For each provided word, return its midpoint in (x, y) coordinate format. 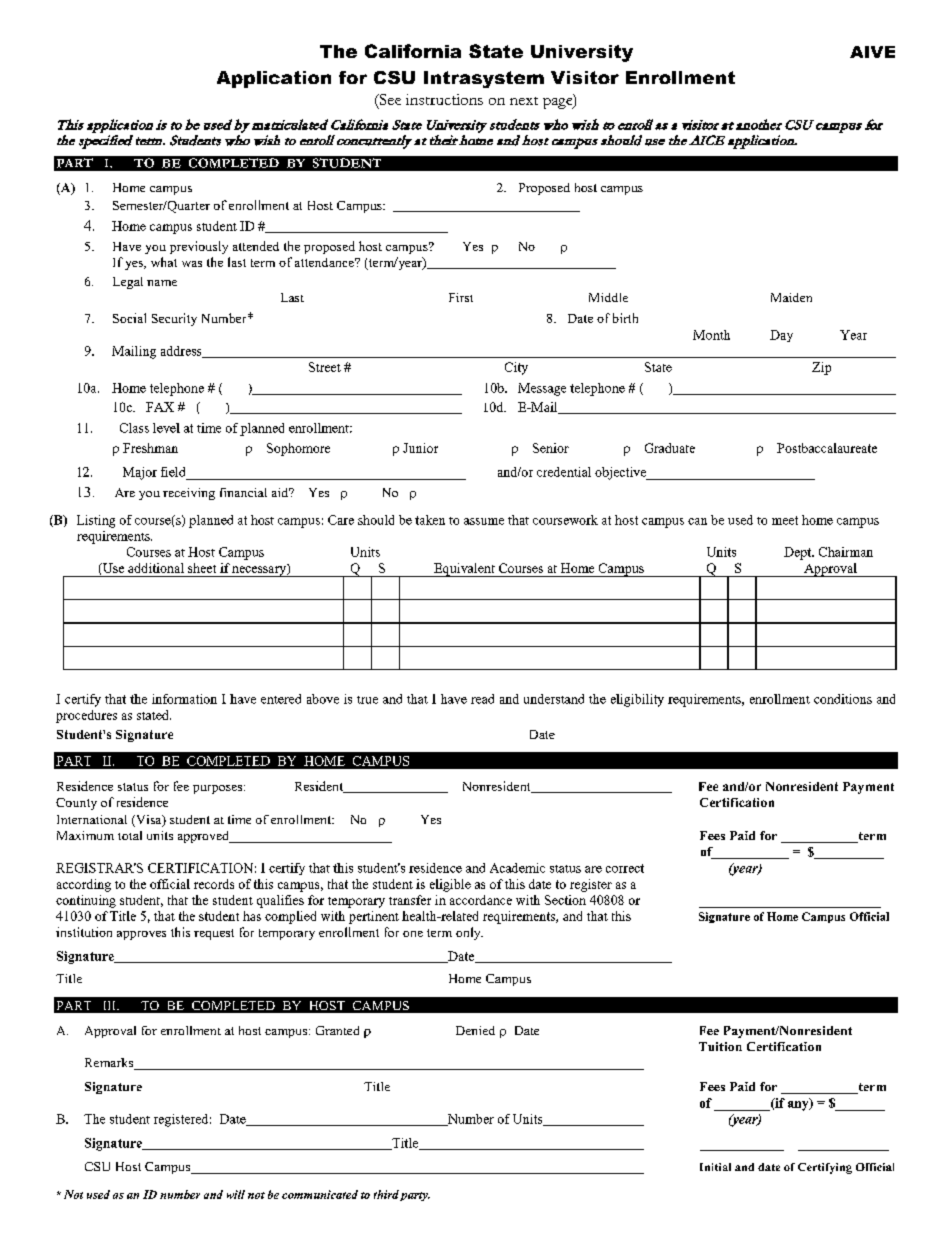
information (184, 699)
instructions (444, 99)
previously (199, 247)
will (236, 1194)
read (482, 699)
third (386, 1194)
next (524, 101)
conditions (843, 699)
